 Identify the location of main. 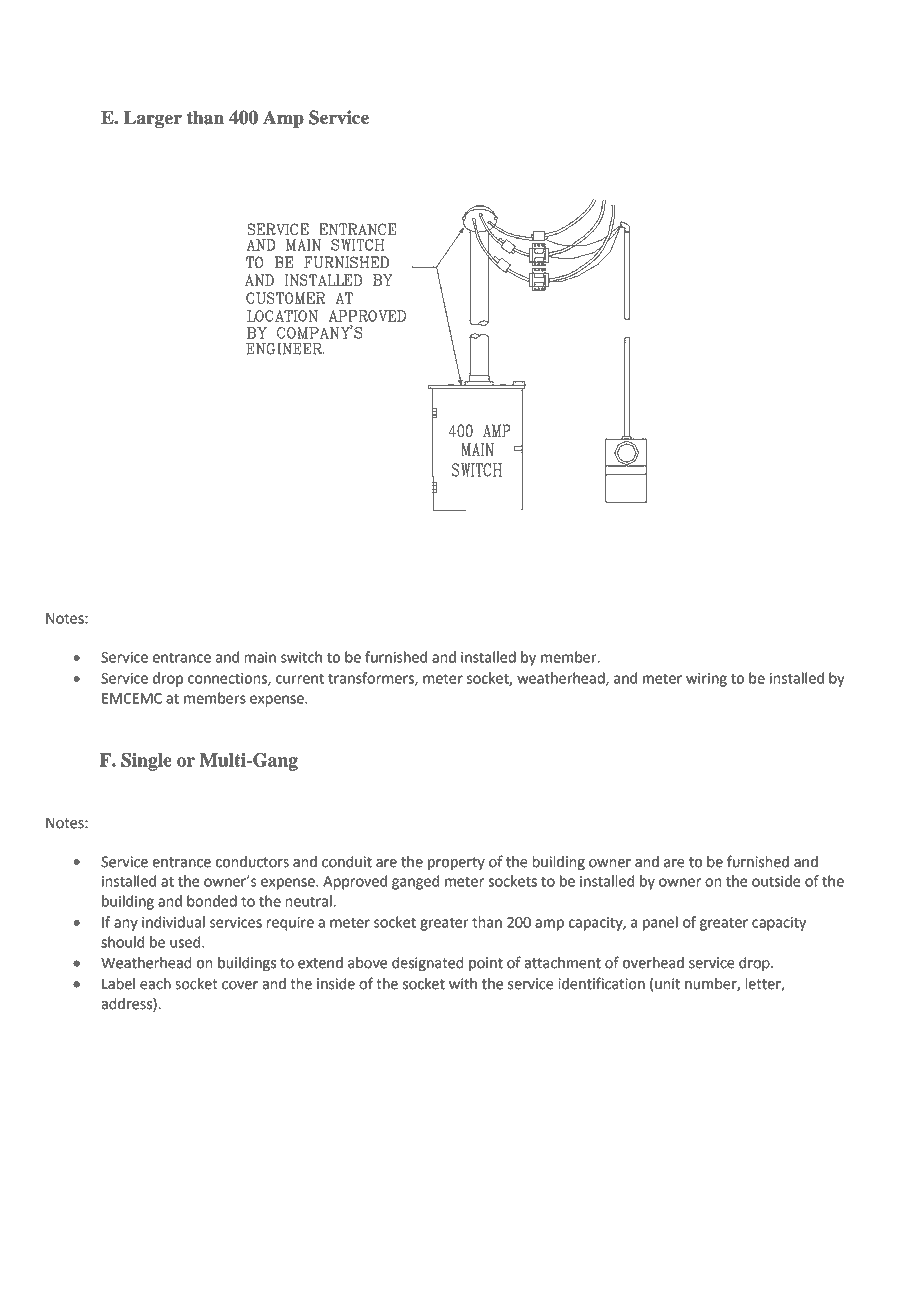
(260, 657).
